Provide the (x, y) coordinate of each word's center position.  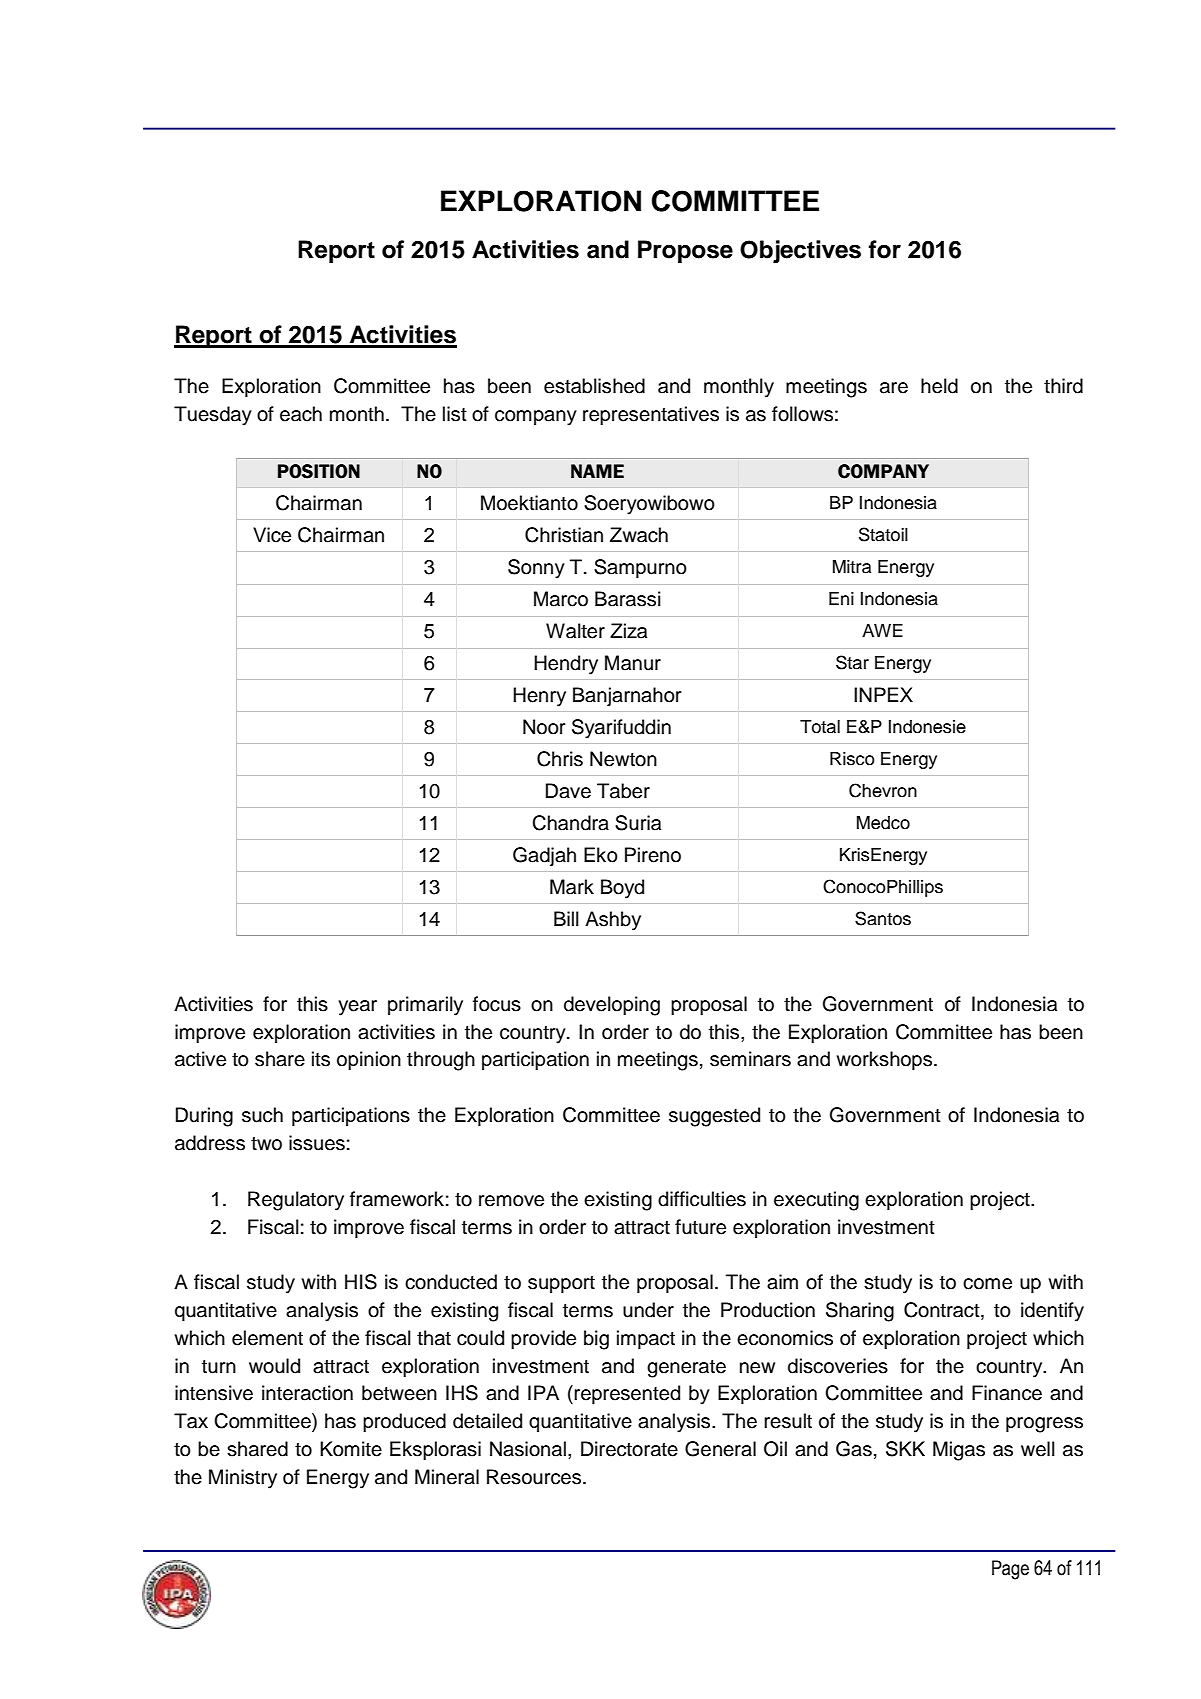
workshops (885, 1060)
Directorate (629, 1449)
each (301, 414)
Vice (272, 535)
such (262, 1115)
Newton (623, 759)
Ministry (243, 1479)
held (939, 386)
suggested (714, 1117)
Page (1010, 1570)
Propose (685, 251)
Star (852, 662)
